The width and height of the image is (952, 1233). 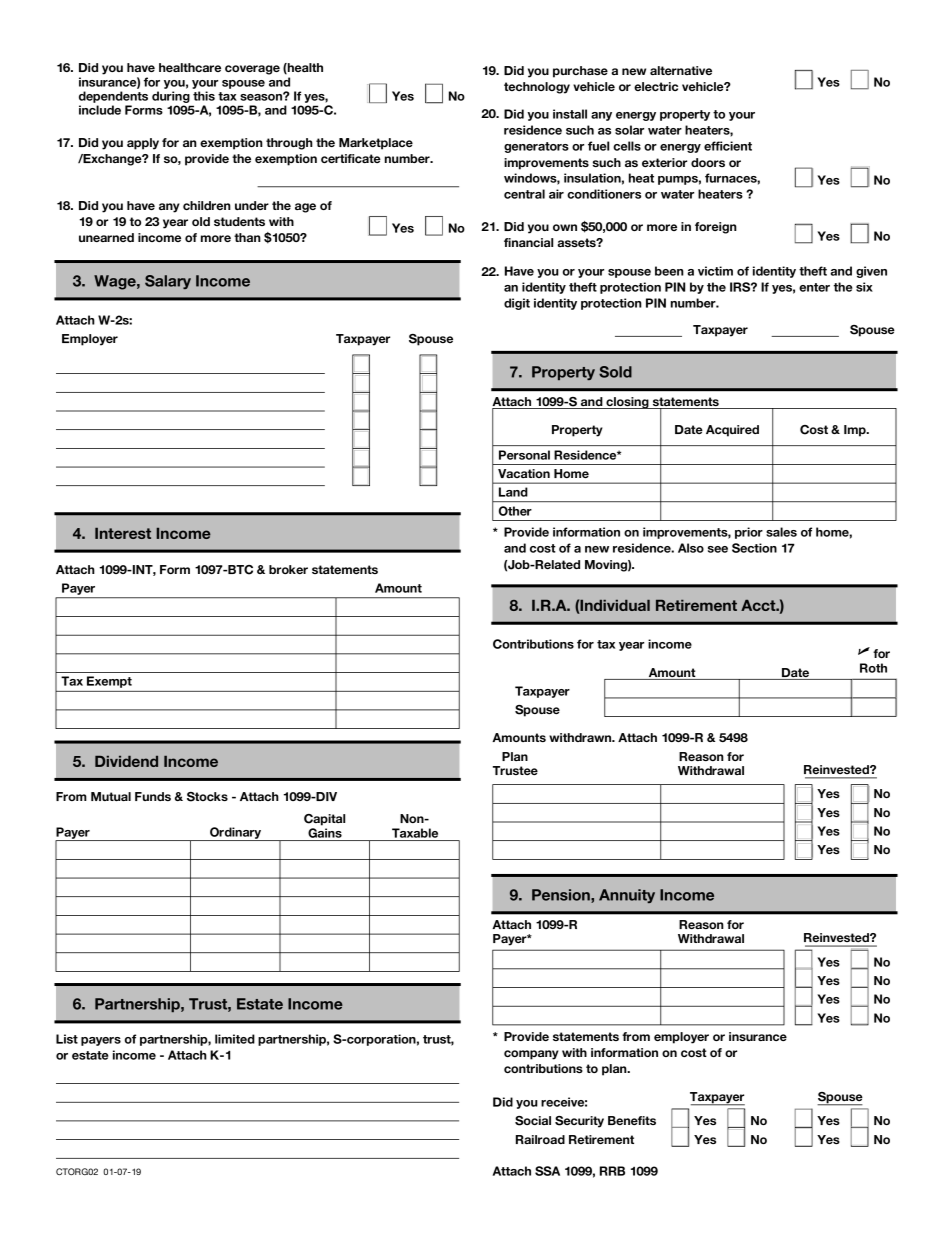 What do you see at coordinates (515, 511) in the image?
I see `Other` at bounding box center [515, 511].
